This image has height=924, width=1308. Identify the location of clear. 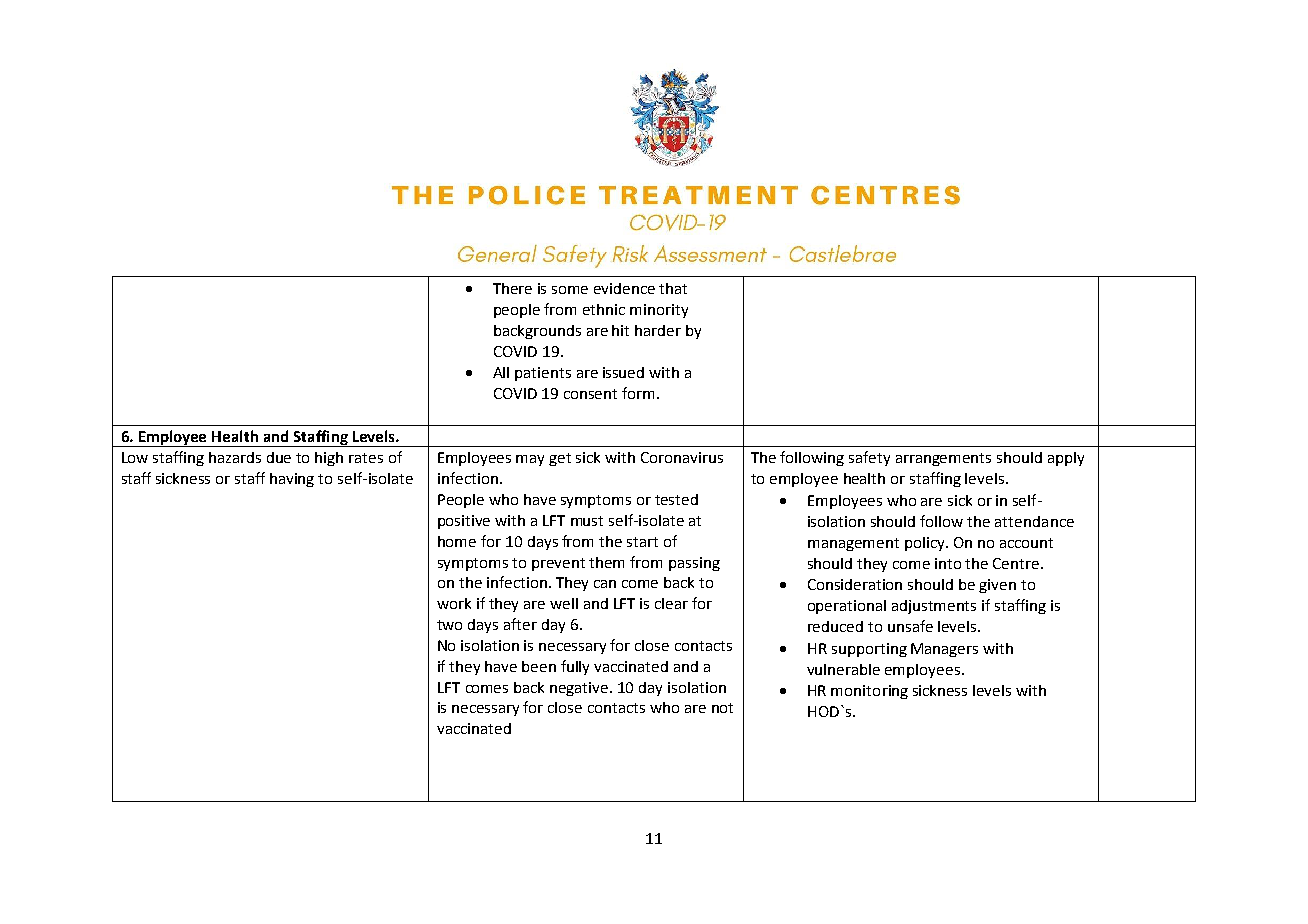
(671, 603).
